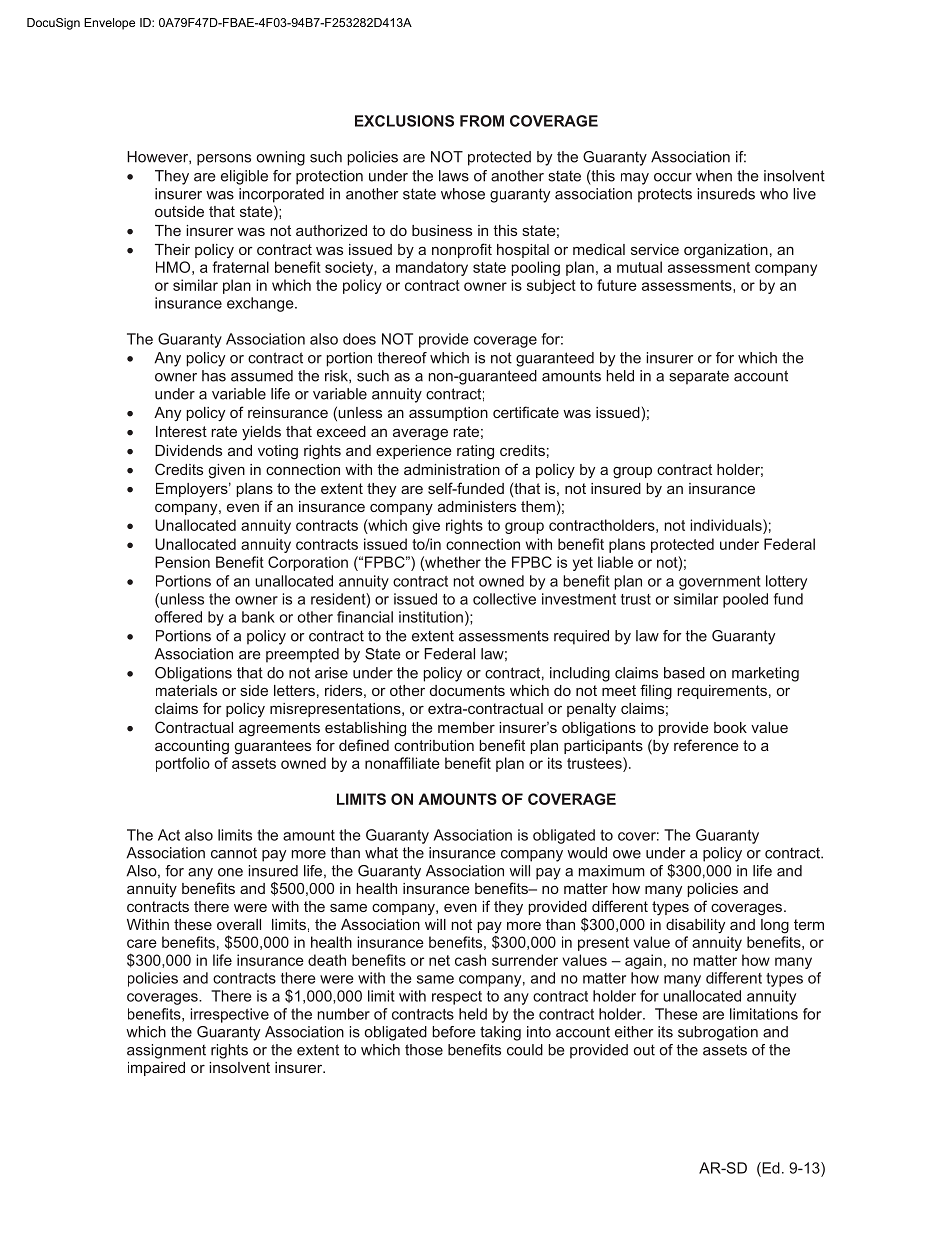 Image resolution: width=952 pixels, height=1233 pixels. I want to click on when, so click(714, 176).
